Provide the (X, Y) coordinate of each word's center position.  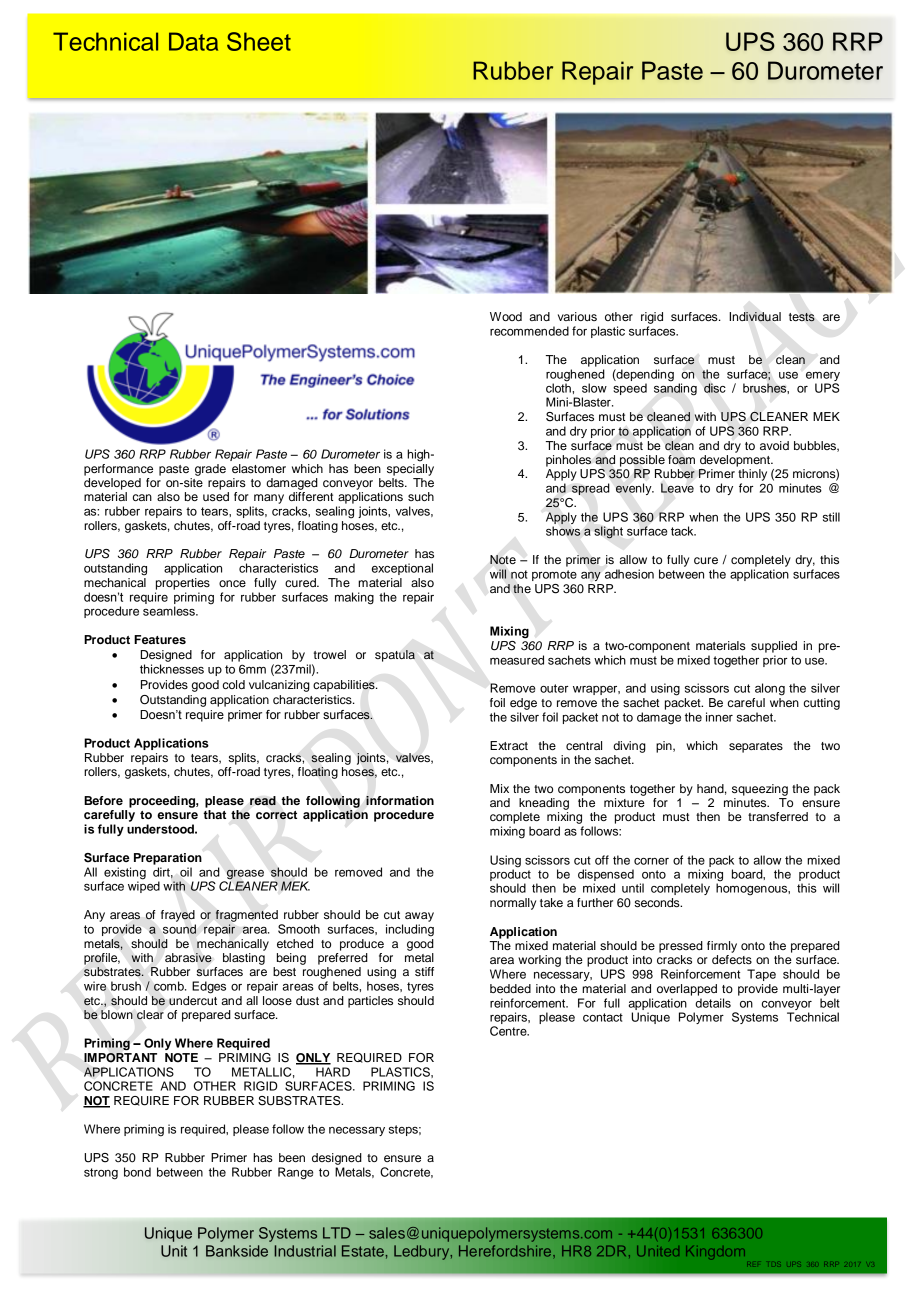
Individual (755, 317)
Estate (364, 1251)
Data (193, 41)
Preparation (168, 859)
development (736, 459)
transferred (778, 816)
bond (137, 1172)
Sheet (259, 41)
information (400, 800)
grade (210, 470)
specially (410, 468)
